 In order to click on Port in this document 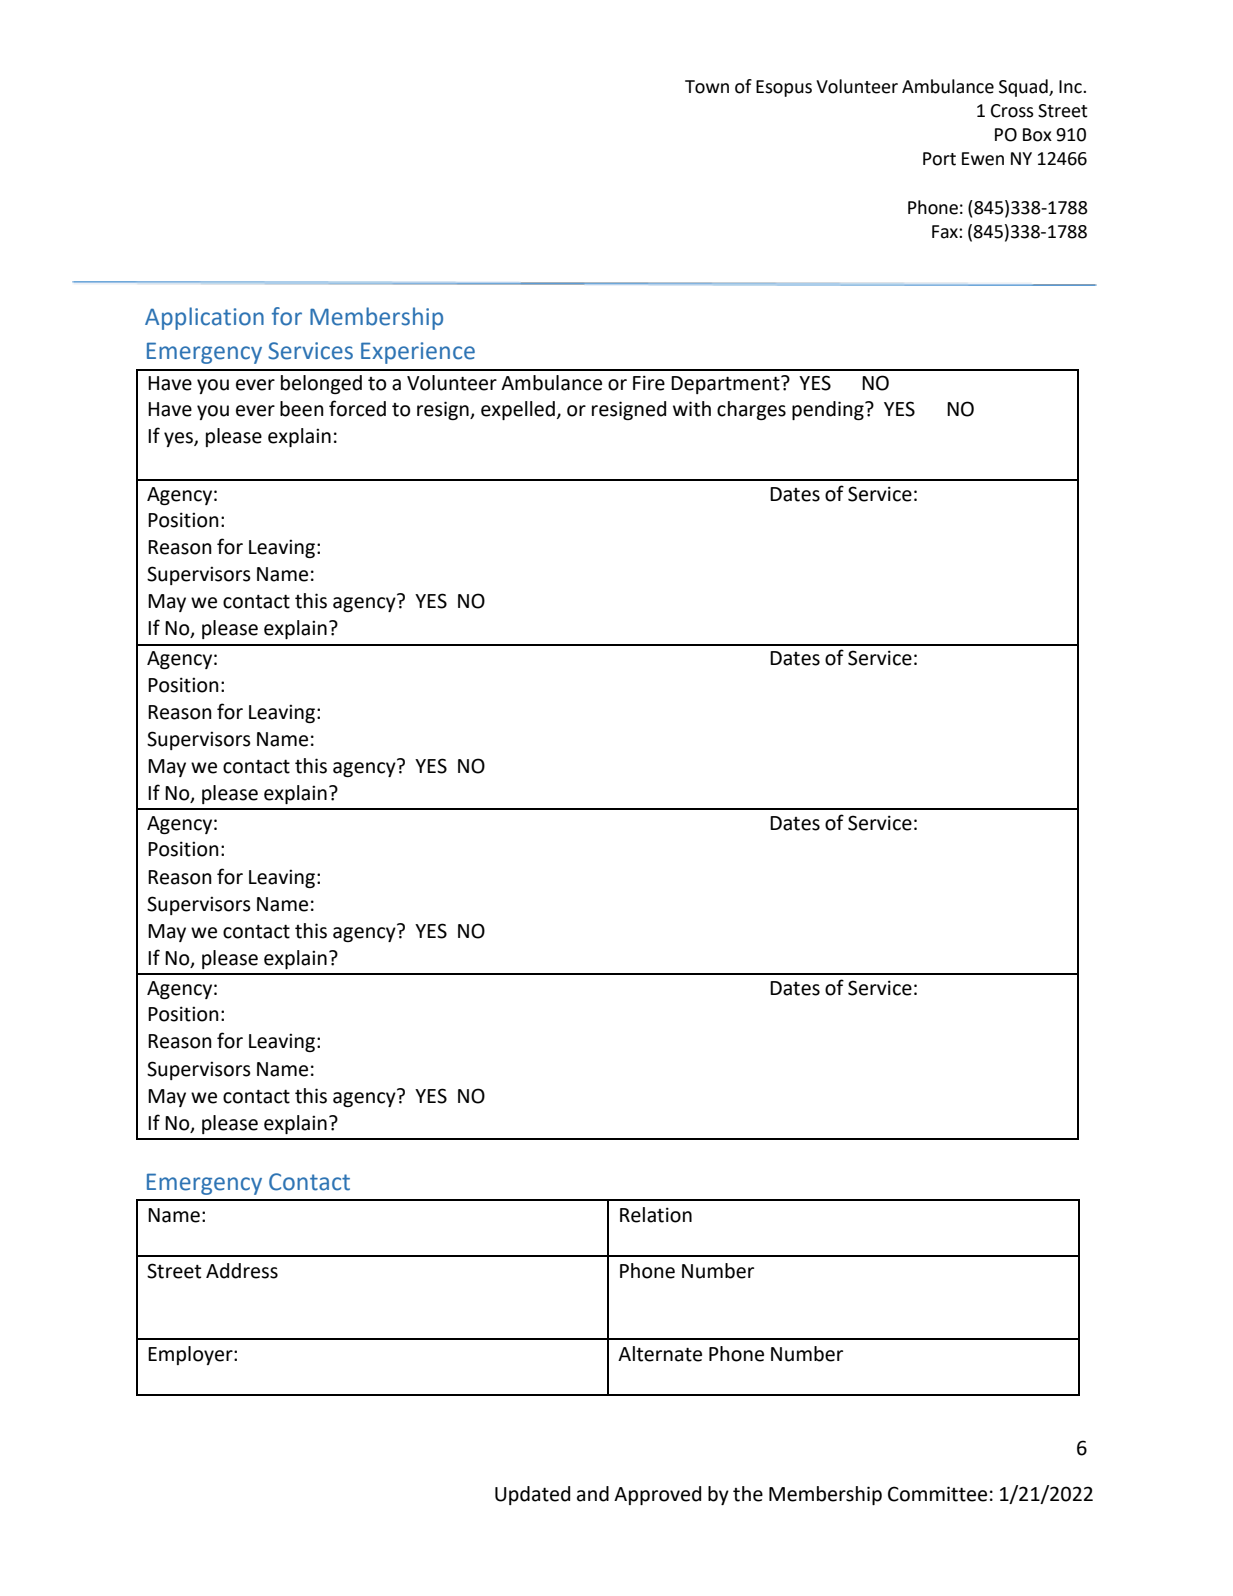, I will do `click(939, 159)`.
